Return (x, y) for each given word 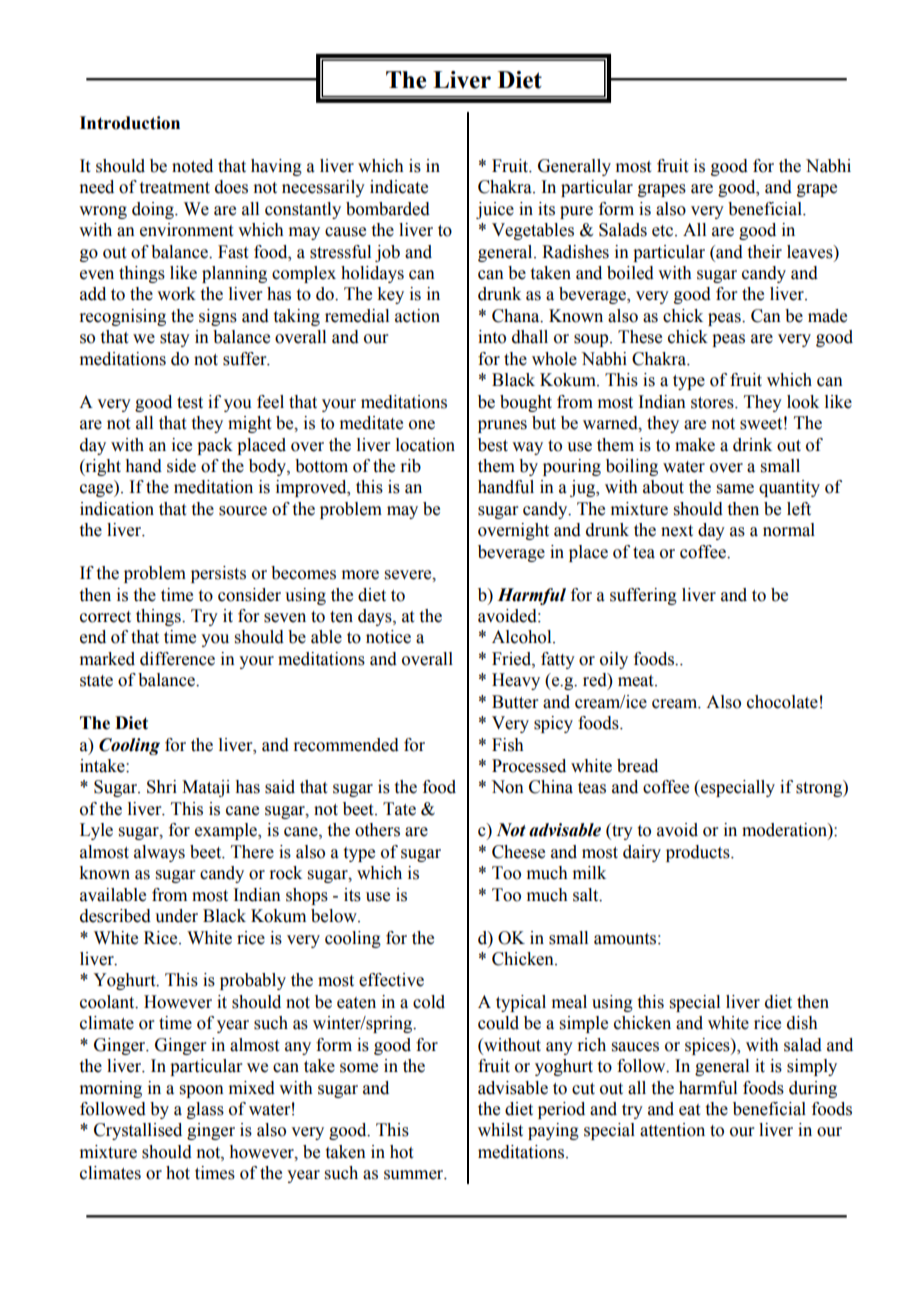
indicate (399, 187)
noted (192, 166)
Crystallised (138, 1131)
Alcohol (523, 637)
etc (664, 231)
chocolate (782, 702)
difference (177, 659)
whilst (500, 1130)
